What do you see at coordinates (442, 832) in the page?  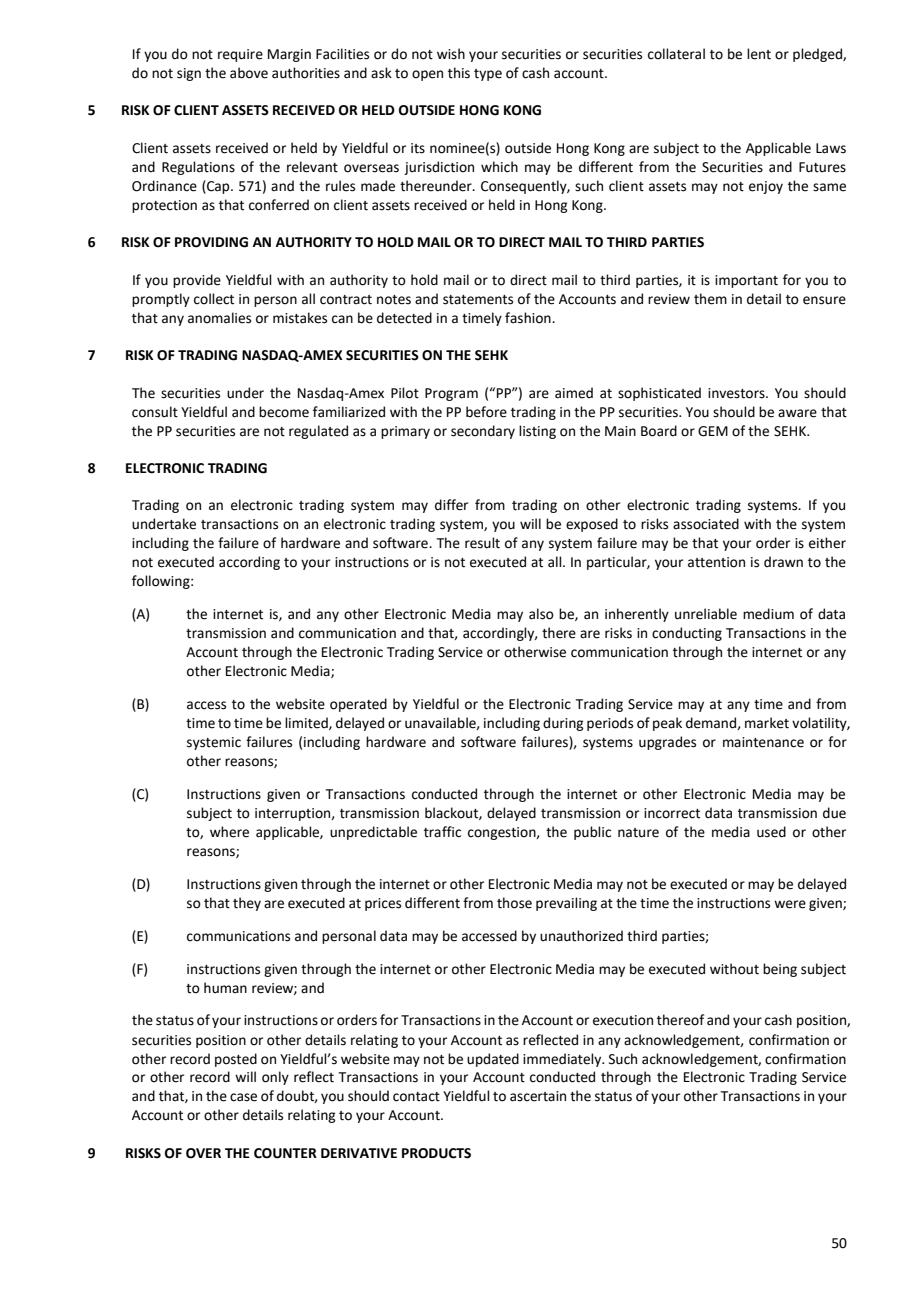 I see `traffic` at bounding box center [442, 832].
